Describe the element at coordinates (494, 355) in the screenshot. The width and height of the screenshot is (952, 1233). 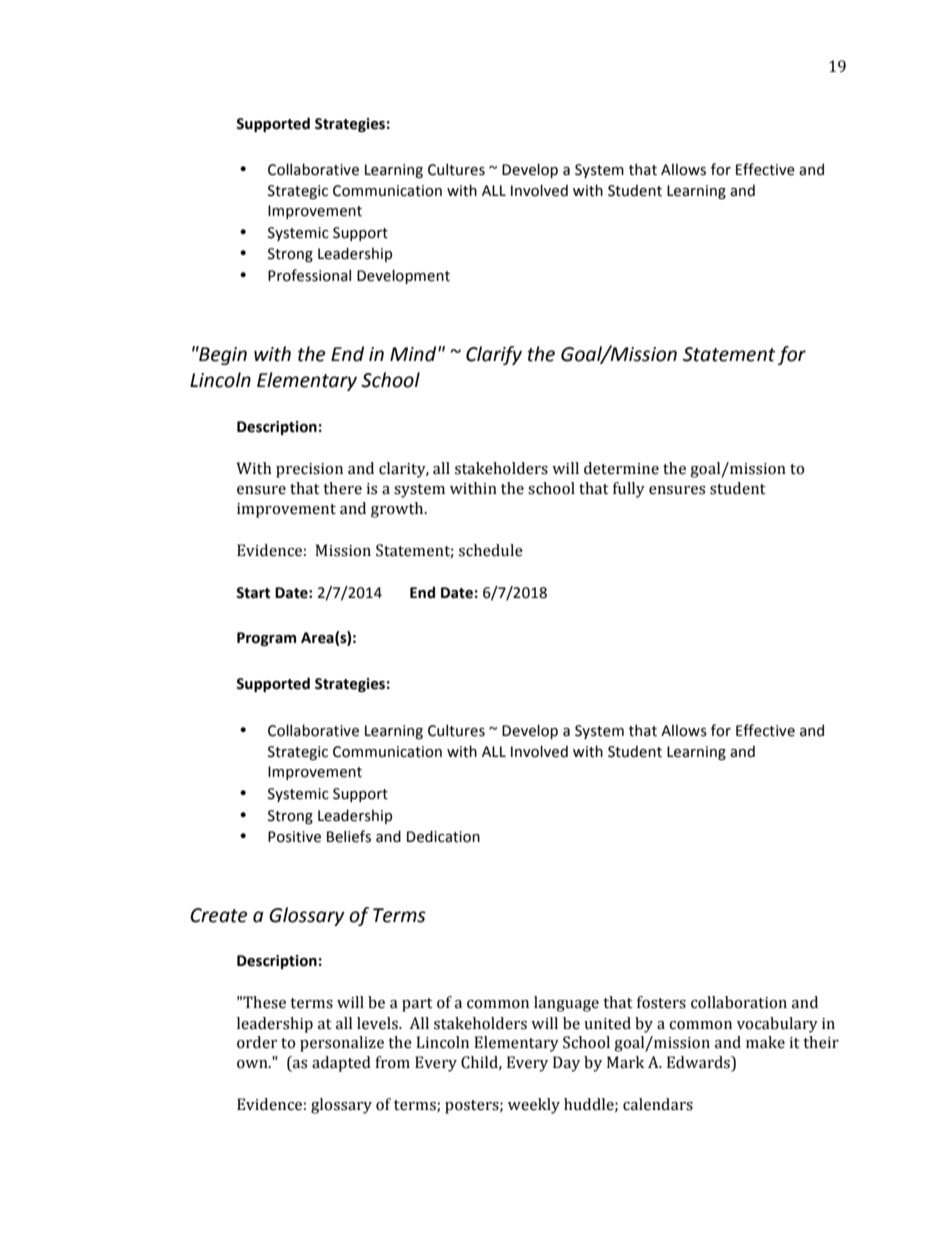
I see `Clarify` at that location.
